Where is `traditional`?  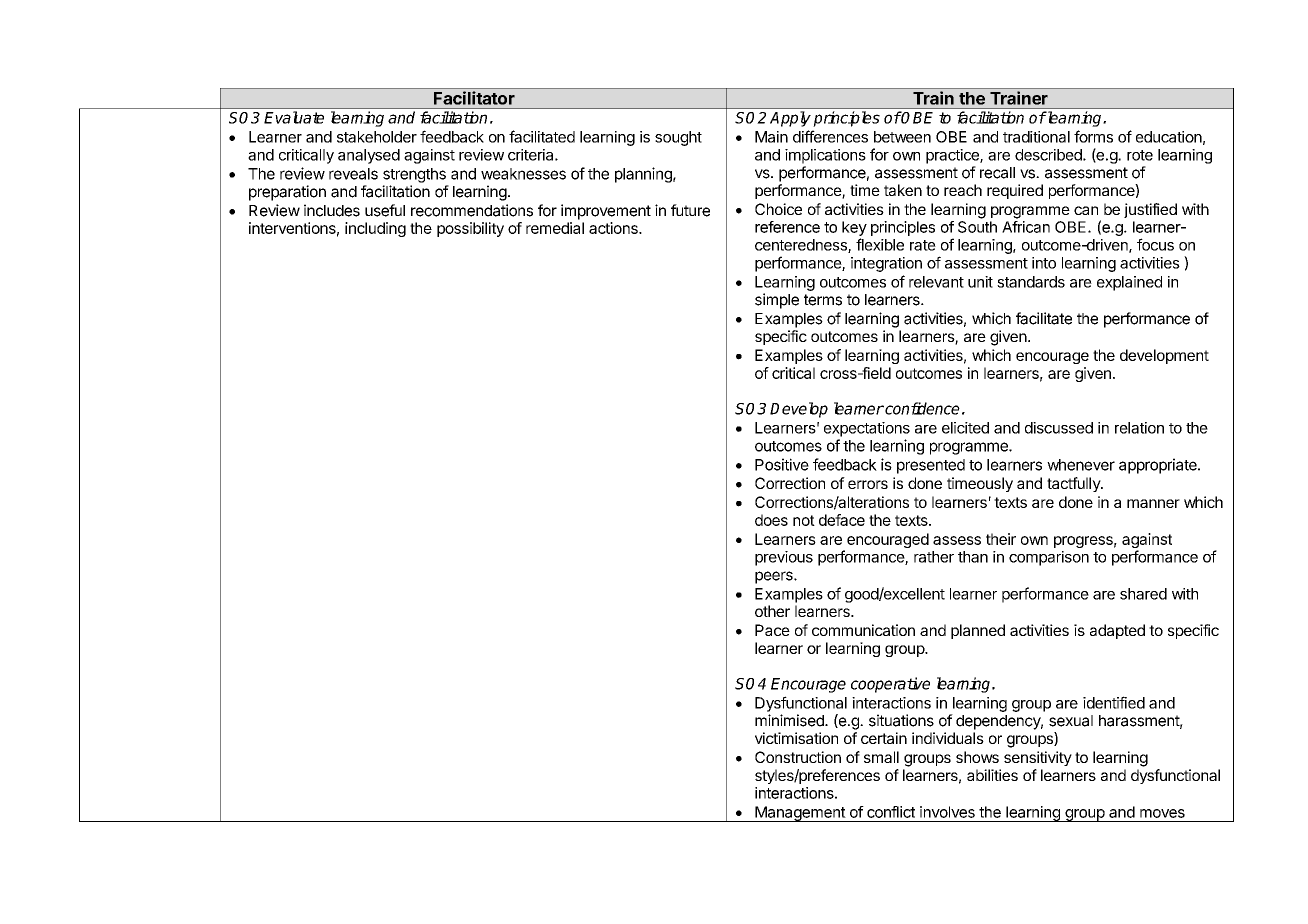 traditional is located at coordinates (1036, 137).
